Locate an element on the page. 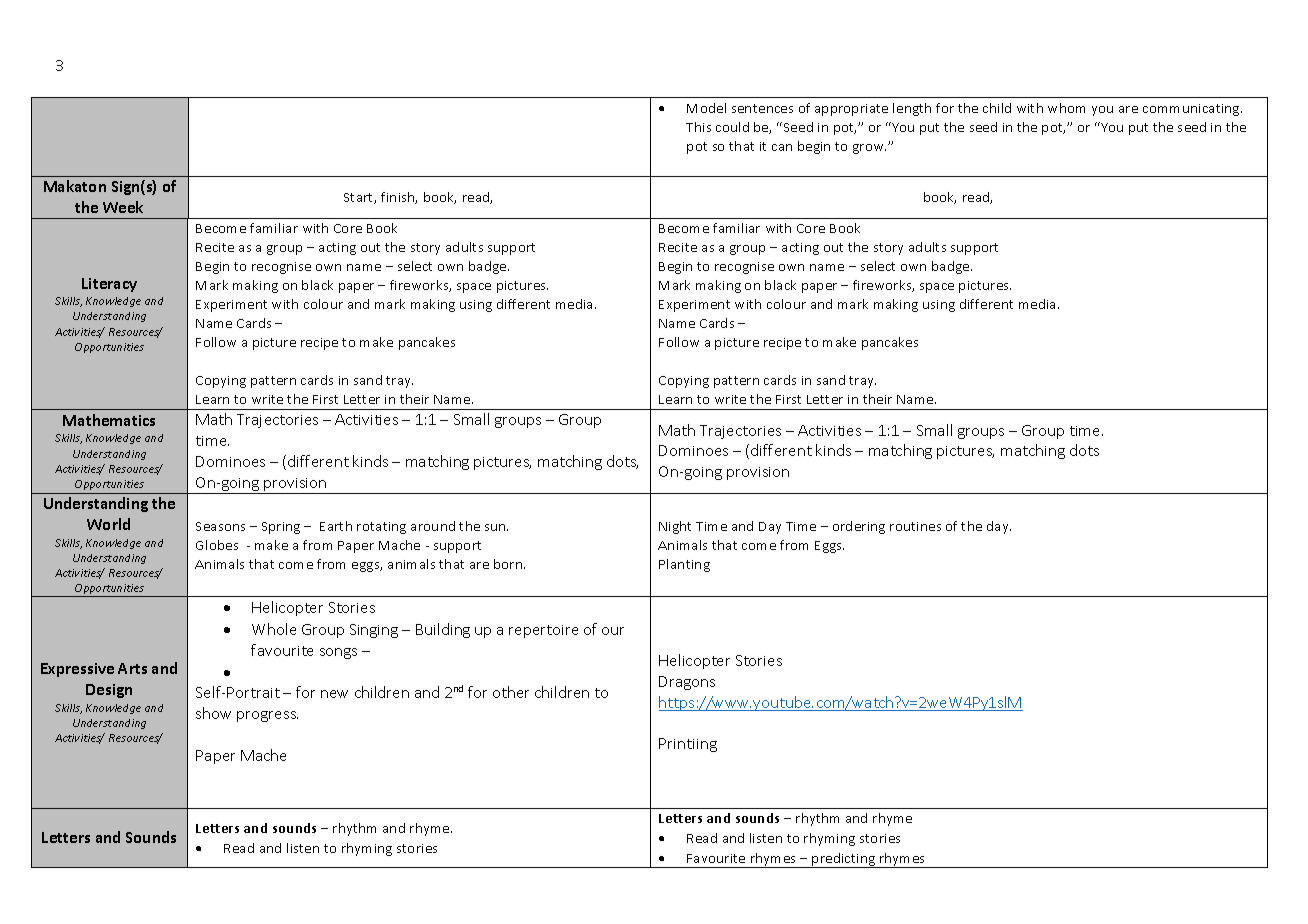 This document has height=924, width=1308. This is located at coordinates (698, 127).
